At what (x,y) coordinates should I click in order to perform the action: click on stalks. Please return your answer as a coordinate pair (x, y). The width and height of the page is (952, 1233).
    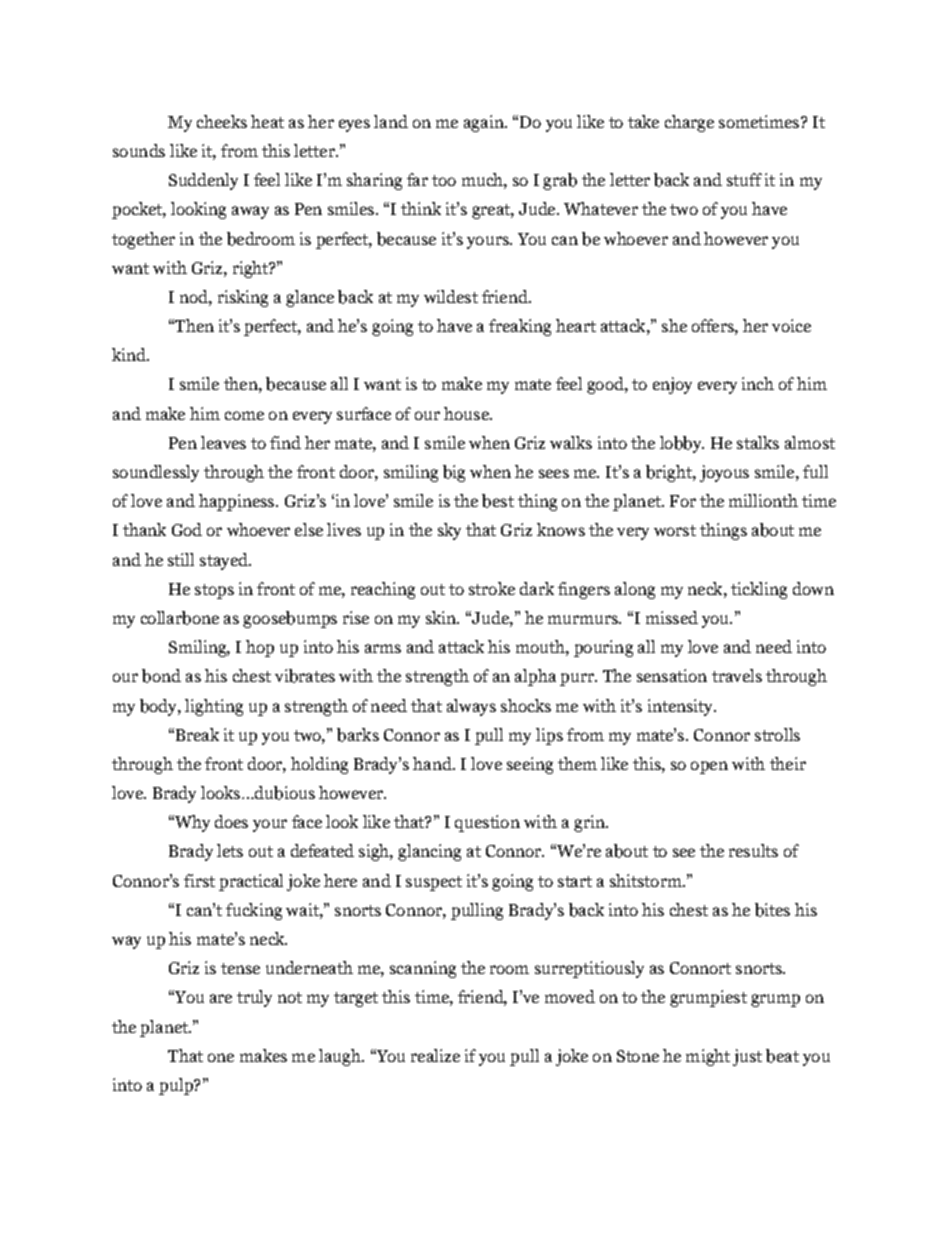
    Looking at the image, I should click on (758, 442).
